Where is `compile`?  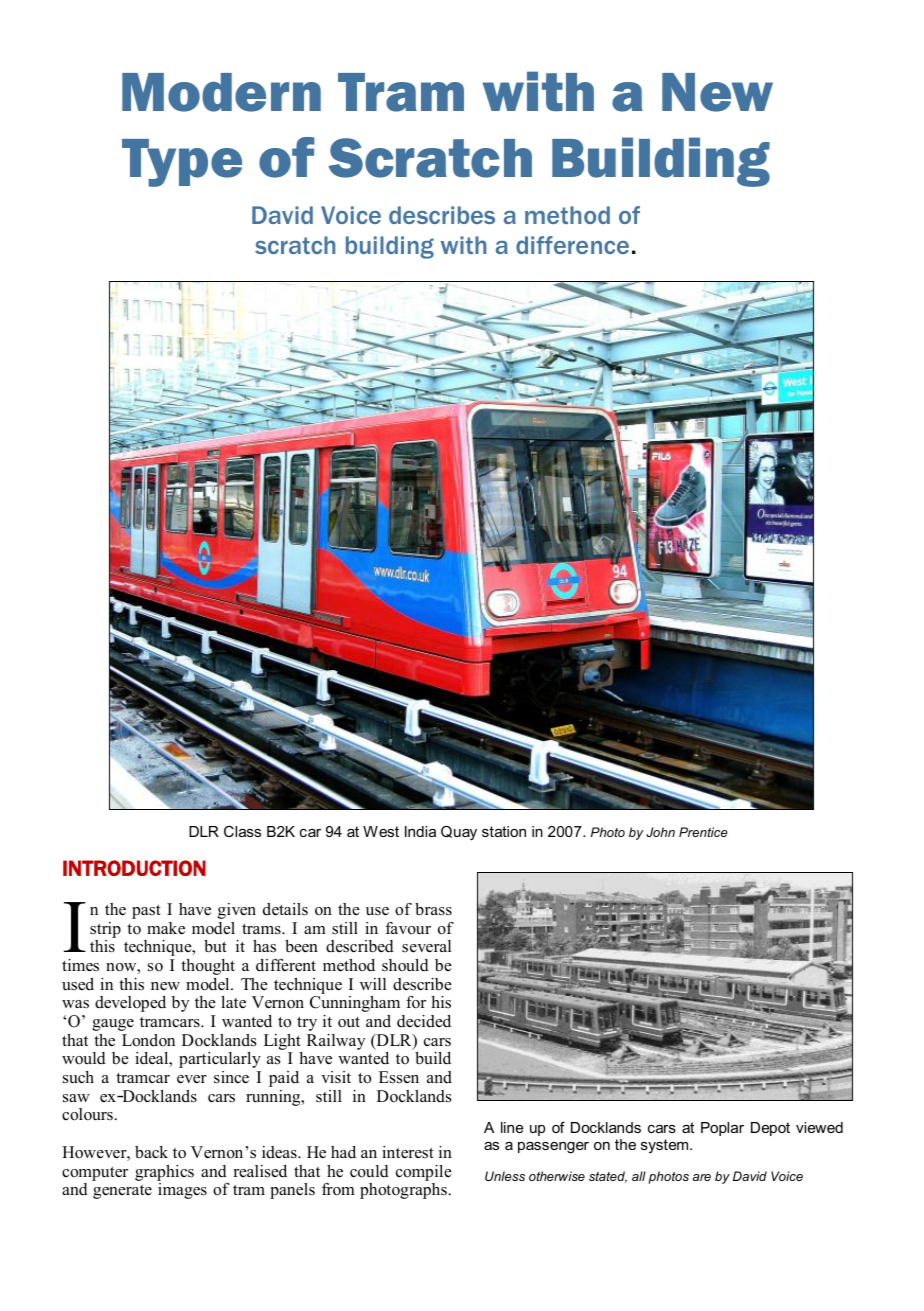 compile is located at coordinates (424, 1173).
